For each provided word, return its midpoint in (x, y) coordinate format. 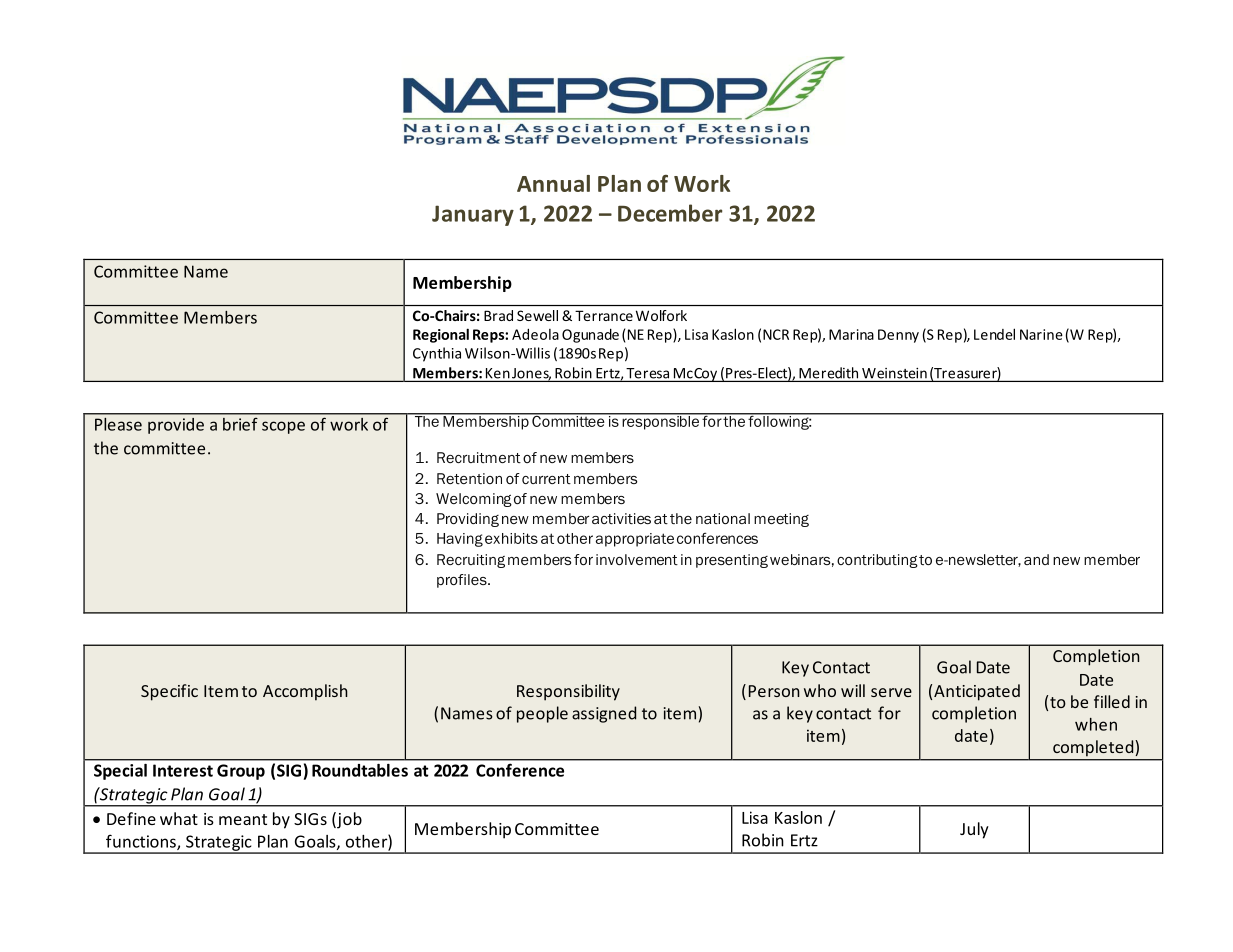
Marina (851, 334)
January (473, 215)
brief (240, 424)
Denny (898, 336)
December (670, 213)
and (1036, 559)
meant (243, 819)
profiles (463, 581)
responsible (660, 422)
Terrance (604, 315)
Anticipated (977, 692)
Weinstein (894, 373)
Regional (441, 335)
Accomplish (305, 692)
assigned (604, 714)
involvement (637, 559)
